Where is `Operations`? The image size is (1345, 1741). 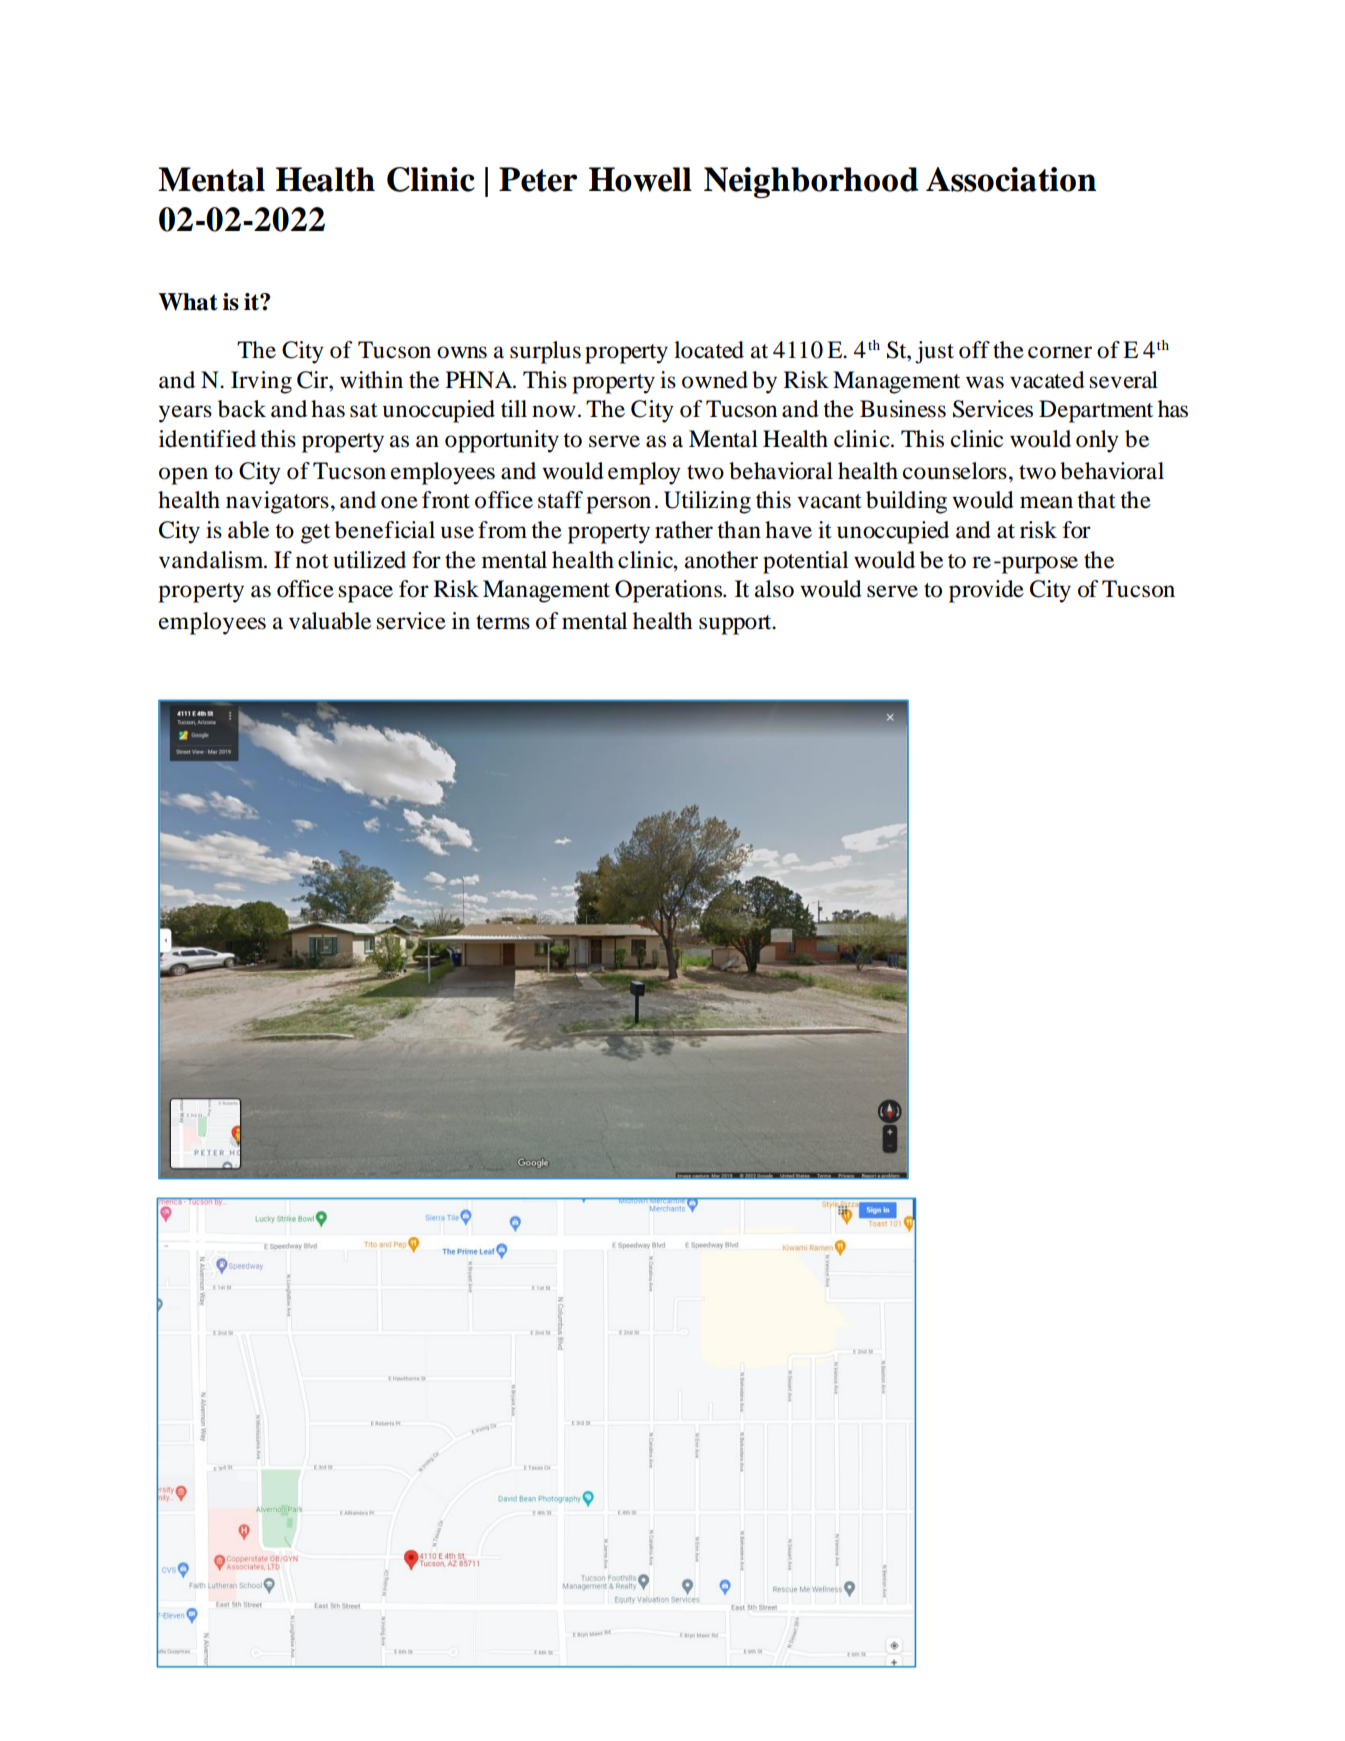
Operations is located at coordinates (670, 591).
